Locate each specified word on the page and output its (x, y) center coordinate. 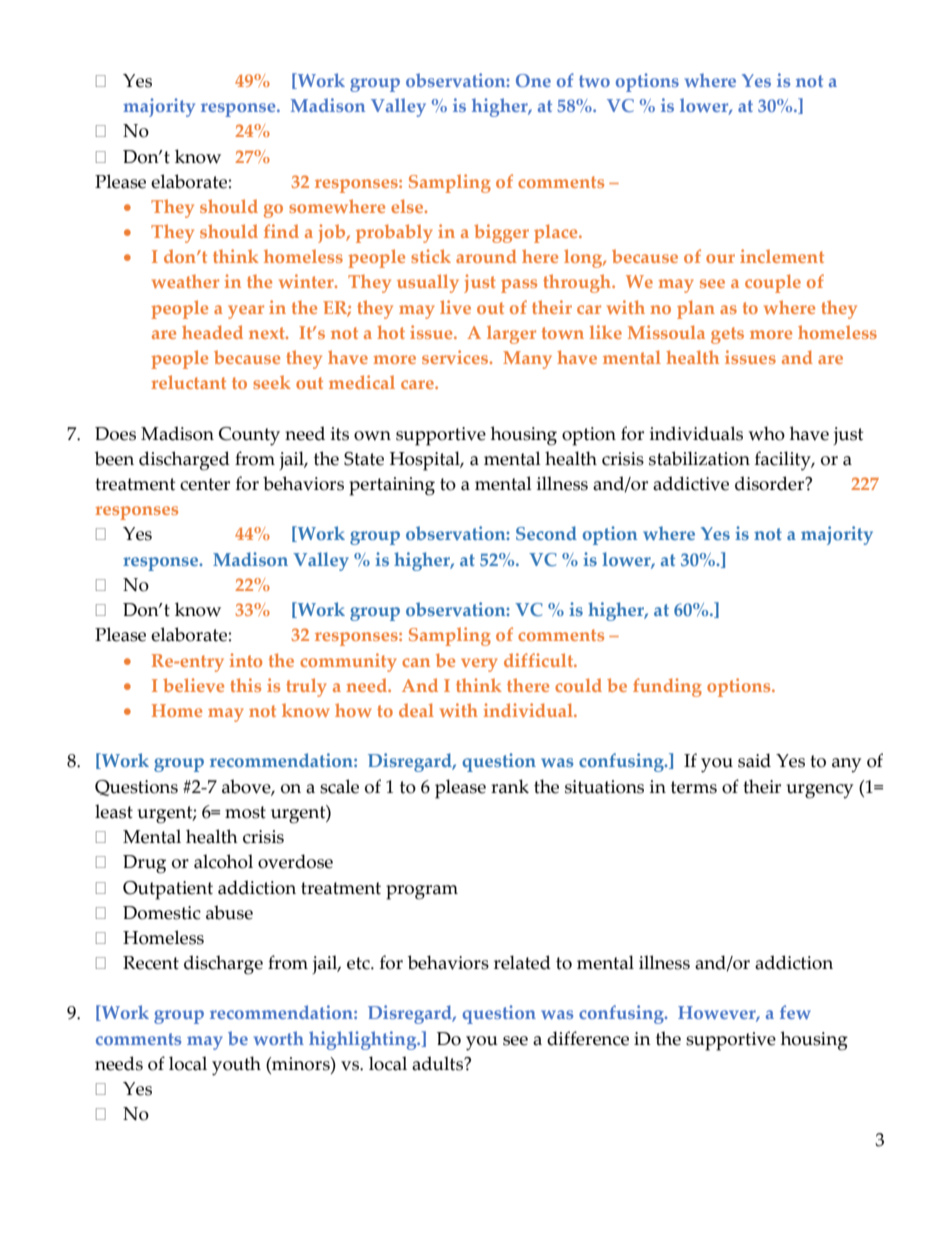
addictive (691, 483)
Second (546, 533)
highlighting (364, 1040)
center (205, 484)
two (594, 81)
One (533, 80)
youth (236, 1066)
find (281, 231)
